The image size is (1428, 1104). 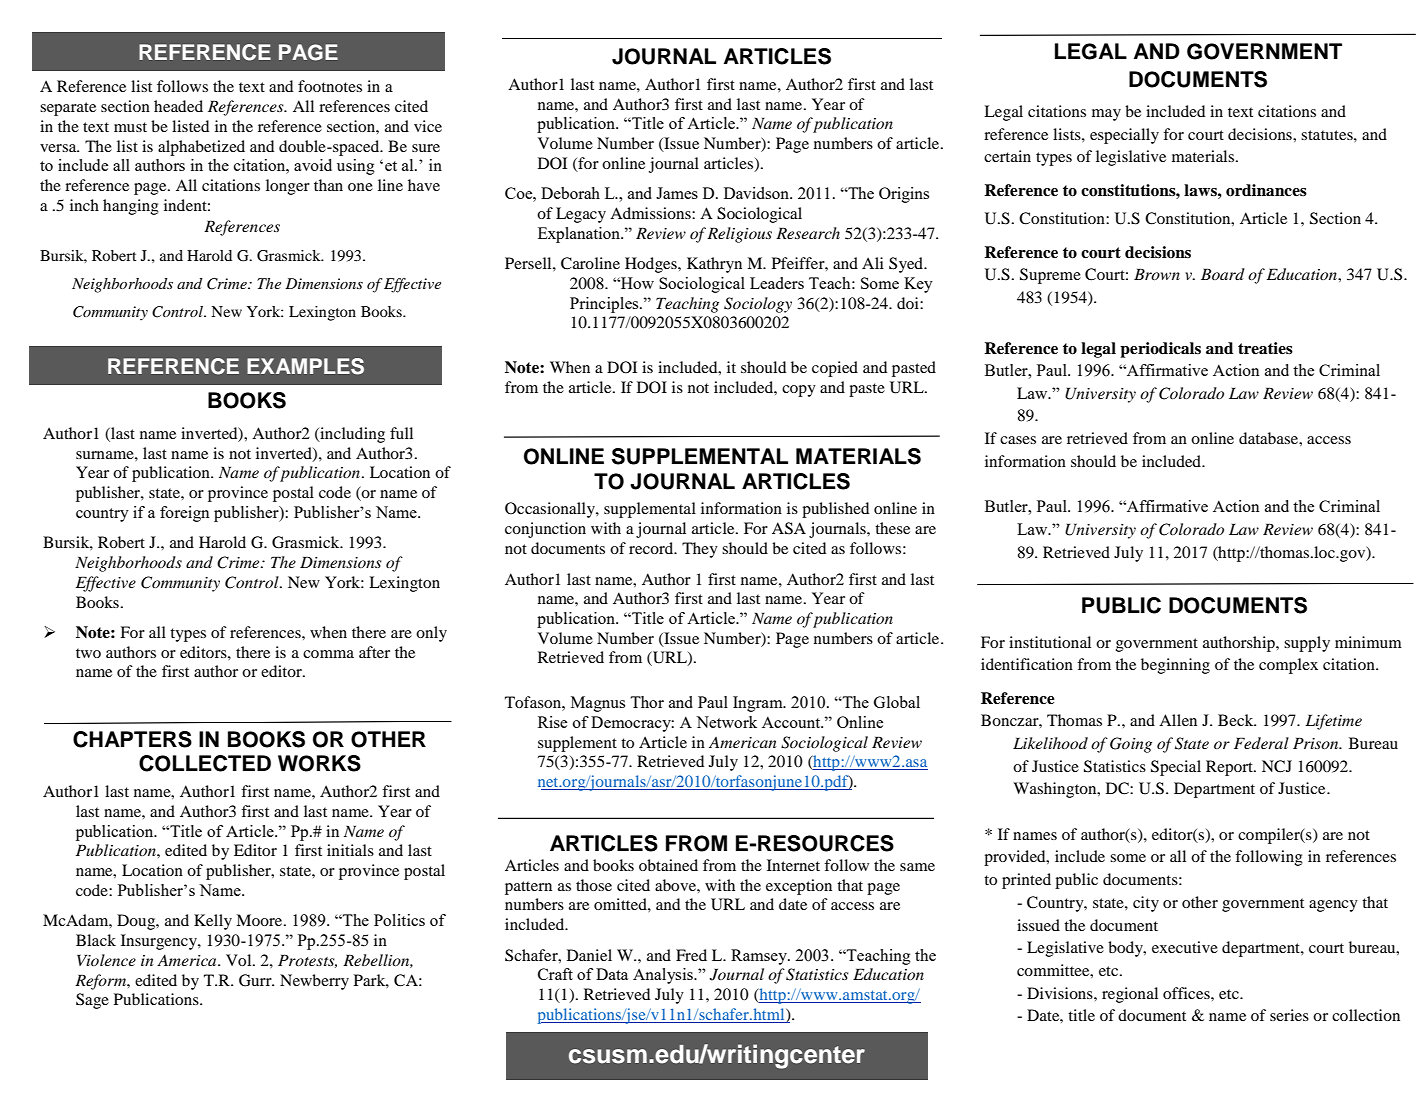 I want to click on Network, so click(x=726, y=722).
